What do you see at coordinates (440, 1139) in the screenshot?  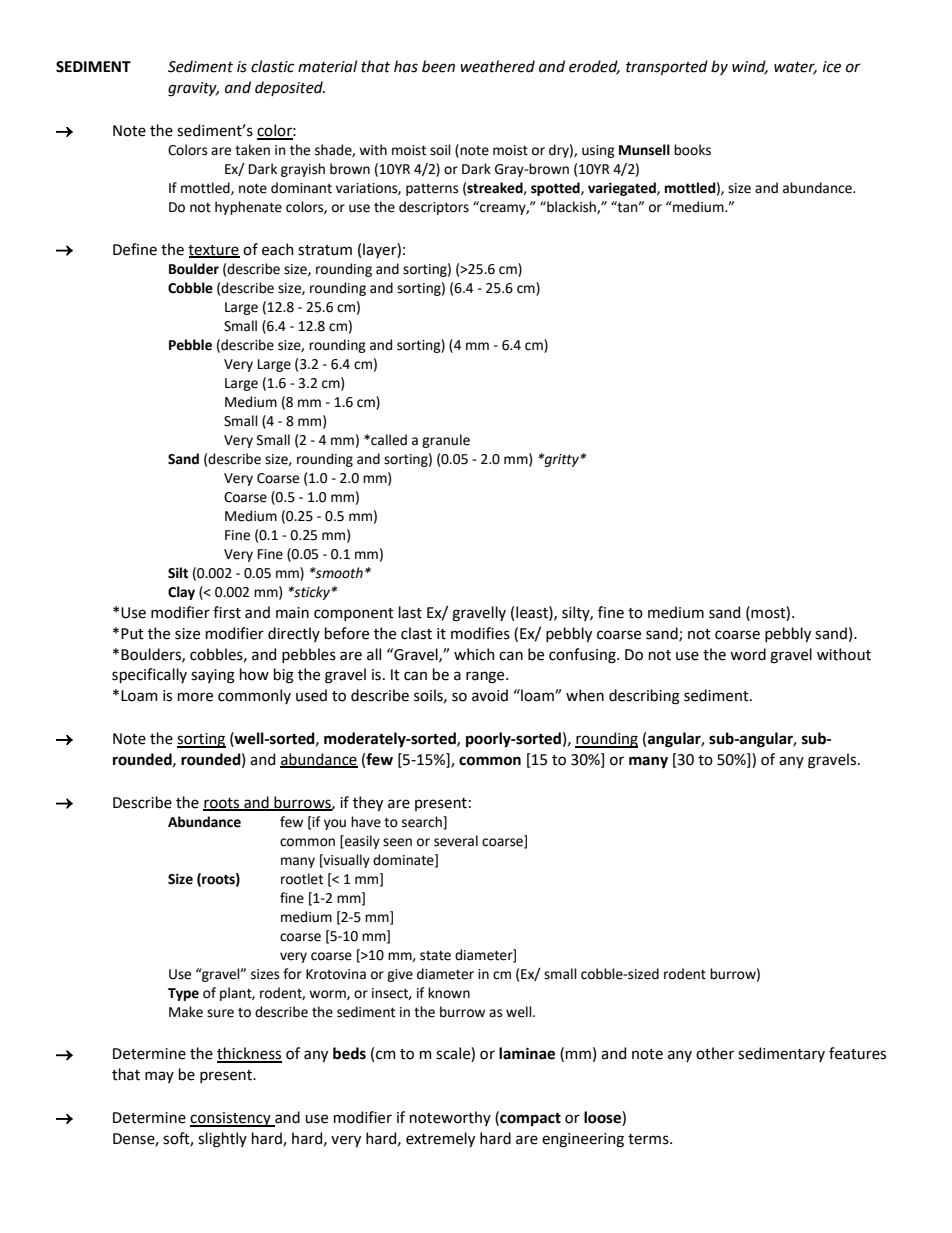 I see `extremely` at bounding box center [440, 1139].
